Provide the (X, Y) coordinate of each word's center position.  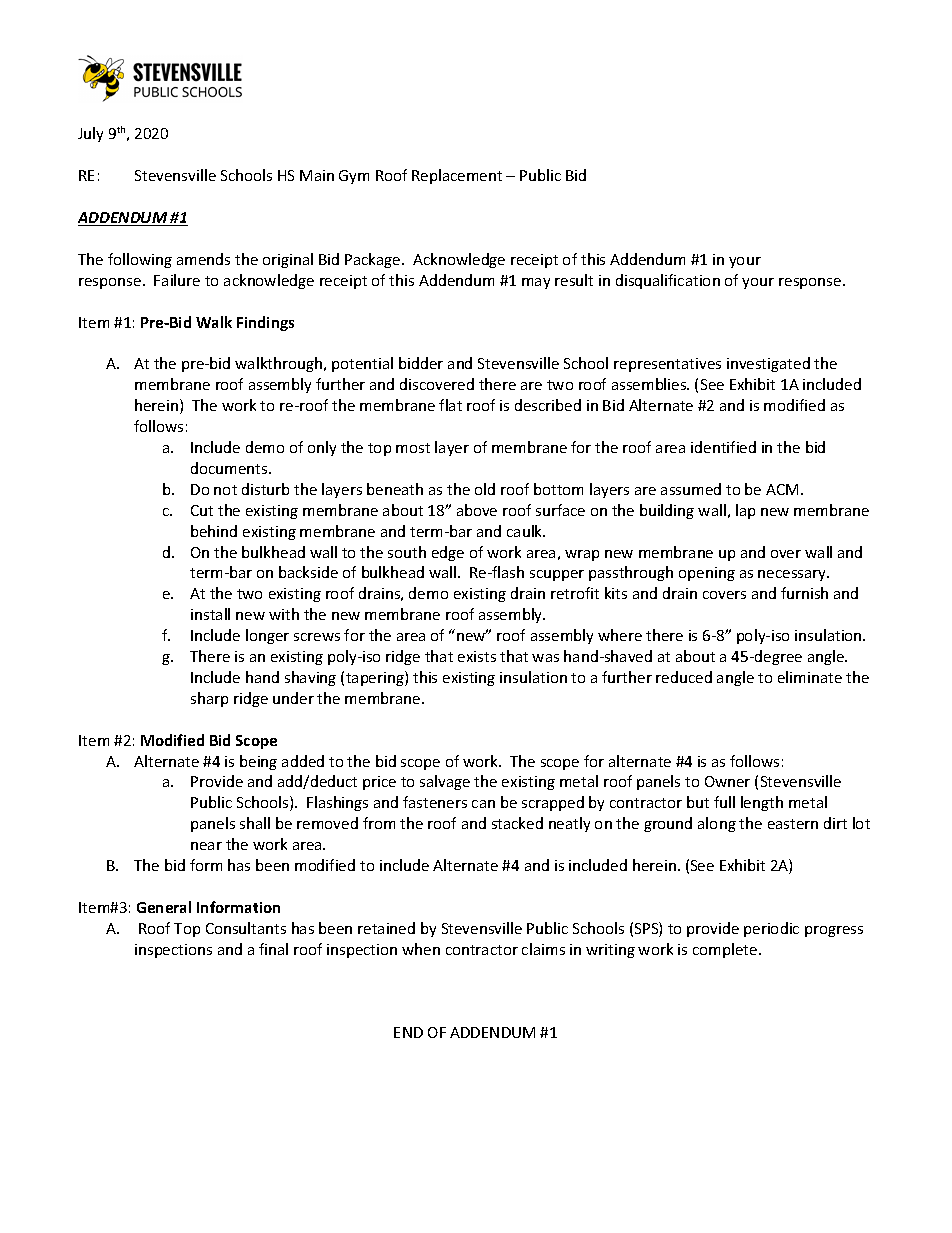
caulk (526, 531)
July (90, 134)
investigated (768, 364)
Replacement (457, 176)
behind (214, 531)
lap (745, 511)
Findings (265, 323)
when (421, 949)
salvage (445, 782)
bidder (421, 363)
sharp (209, 699)
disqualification (668, 281)
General (164, 907)
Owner (727, 781)
